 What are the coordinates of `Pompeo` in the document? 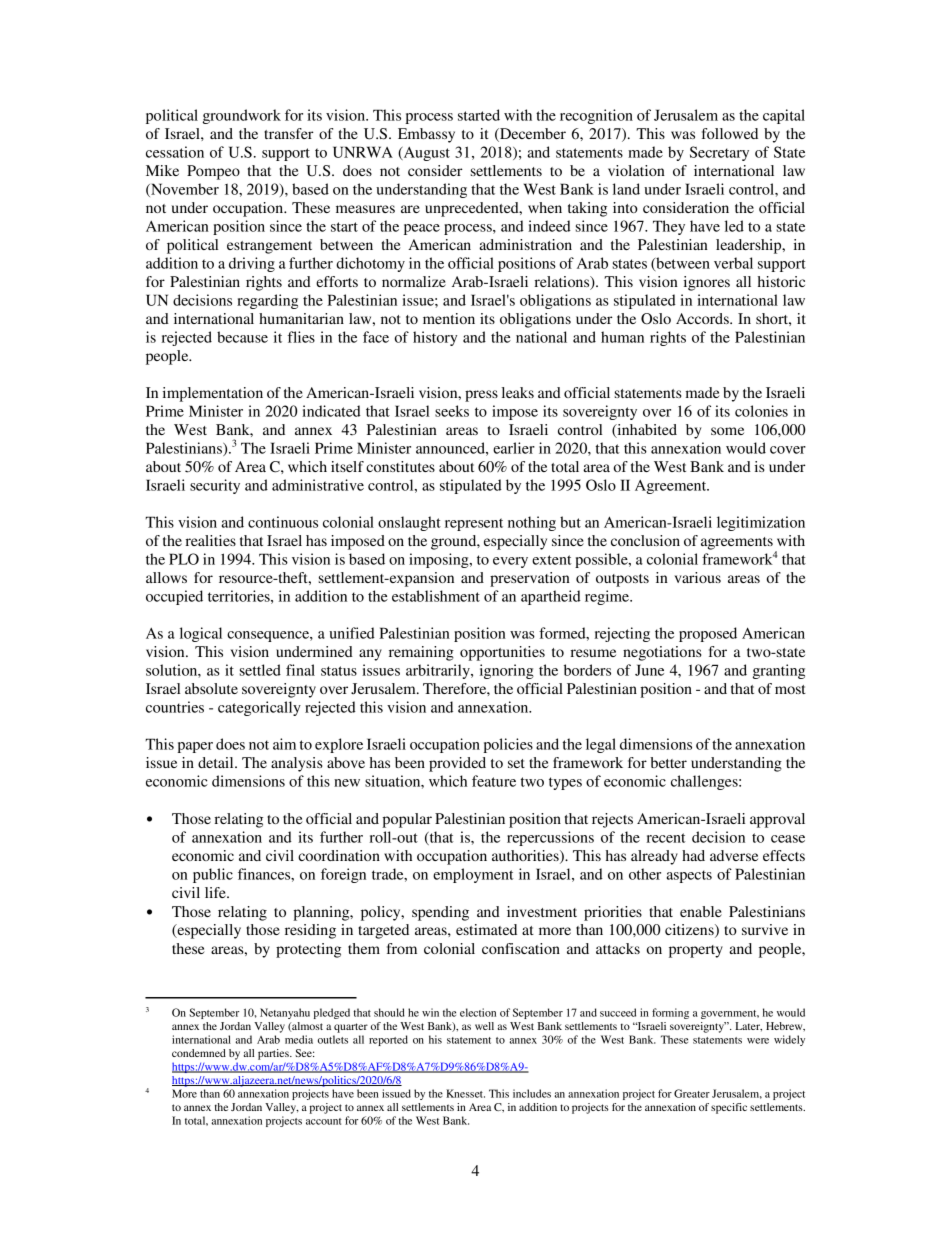 It's located at (213, 172).
